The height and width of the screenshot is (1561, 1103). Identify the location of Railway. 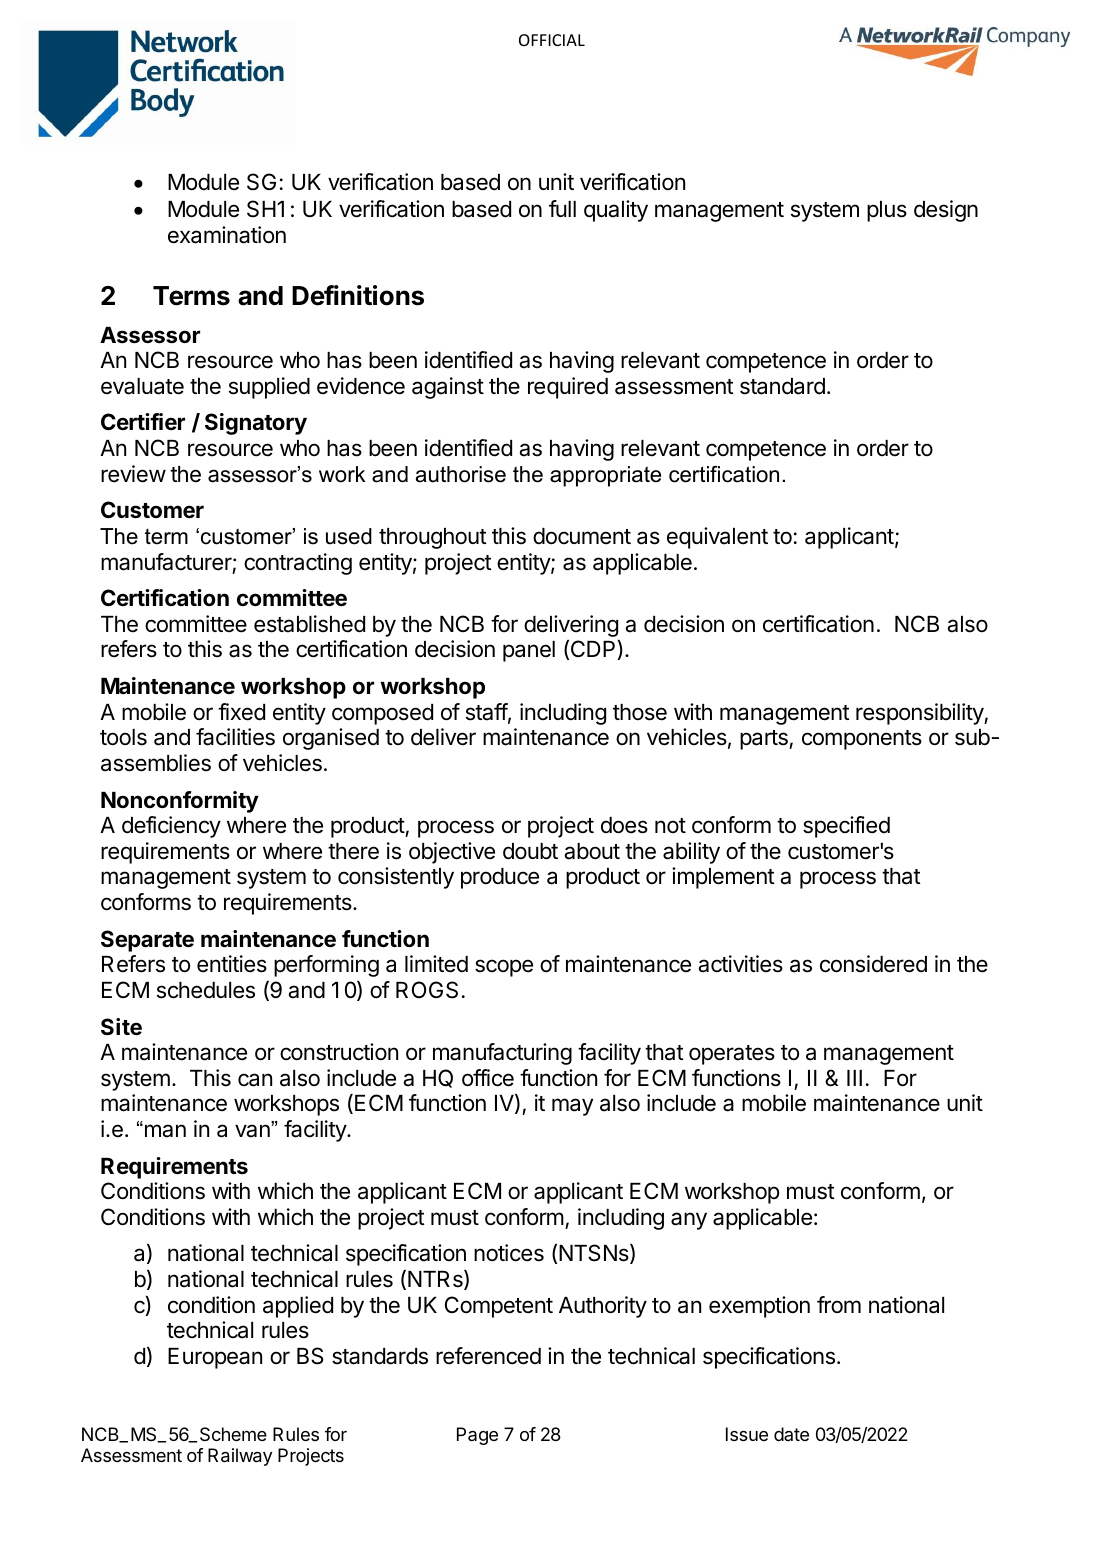
(240, 1457).
